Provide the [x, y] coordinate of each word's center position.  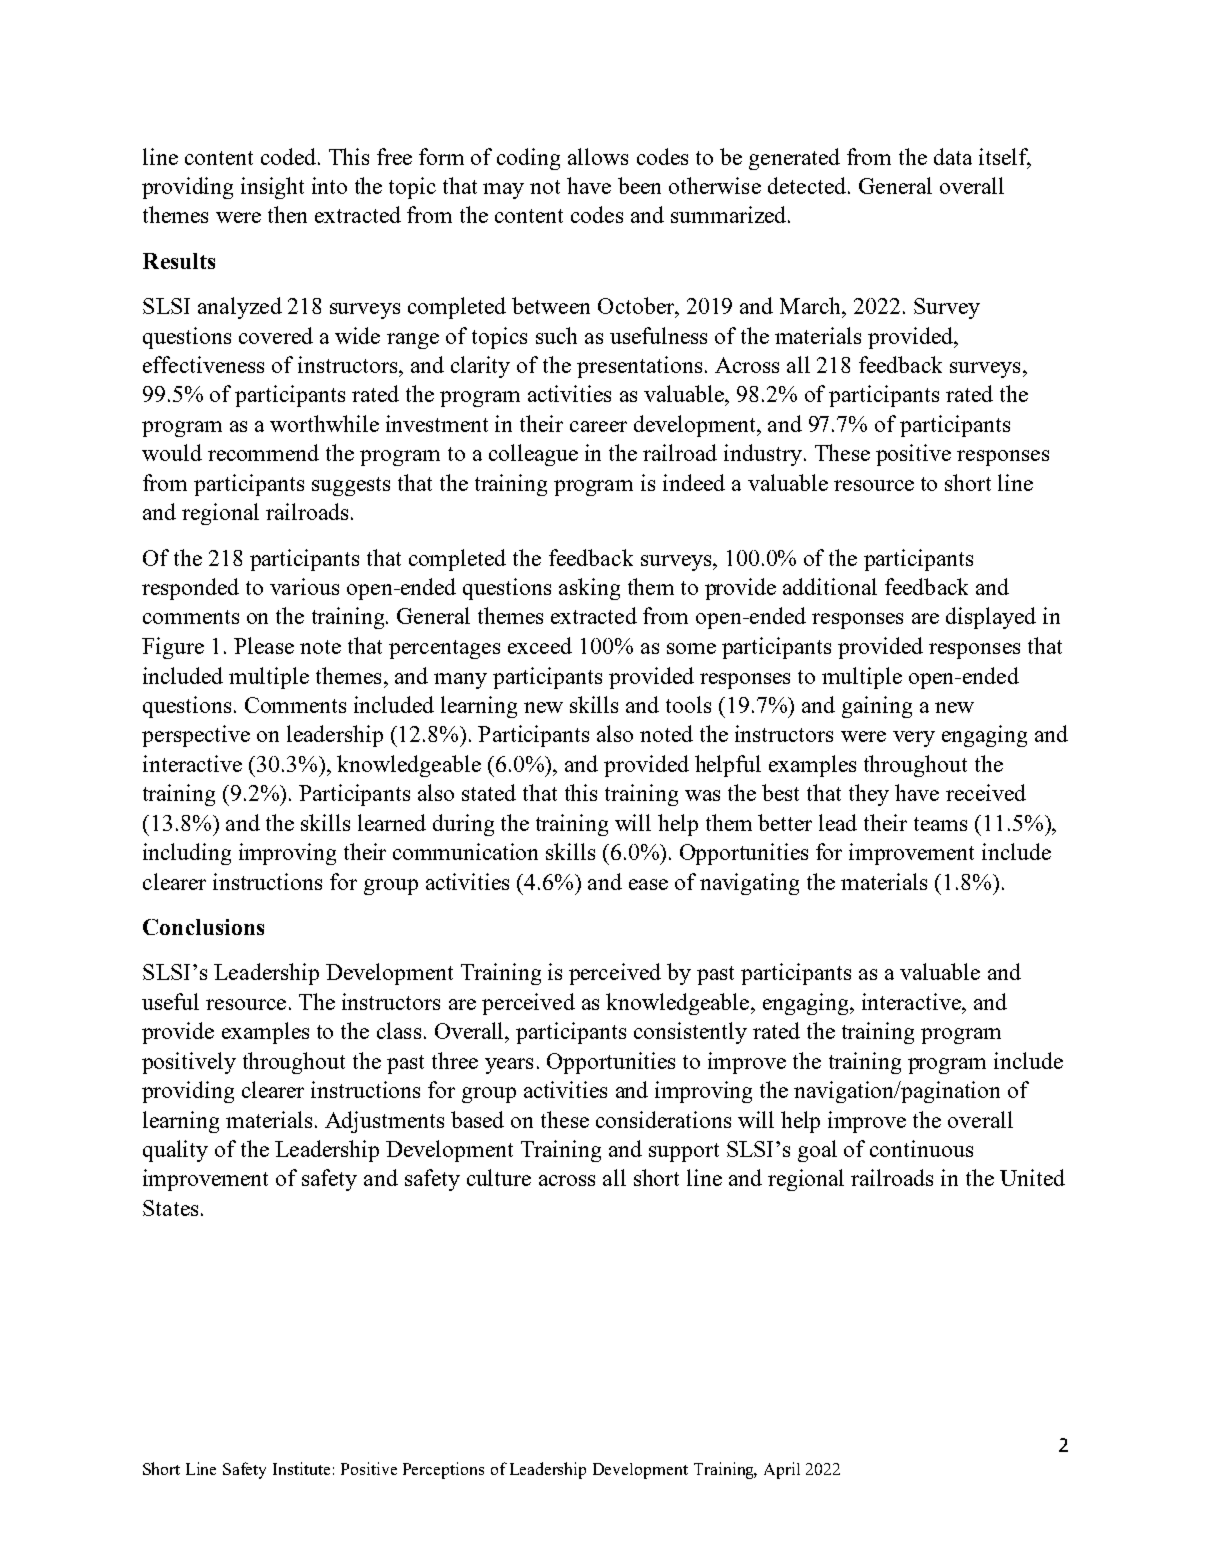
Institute [301, 1468]
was [702, 795]
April [782, 1470]
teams [940, 824]
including [187, 854]
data [953, 156]
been [639, 185]
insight [272, 188]
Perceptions [443, 1470]
